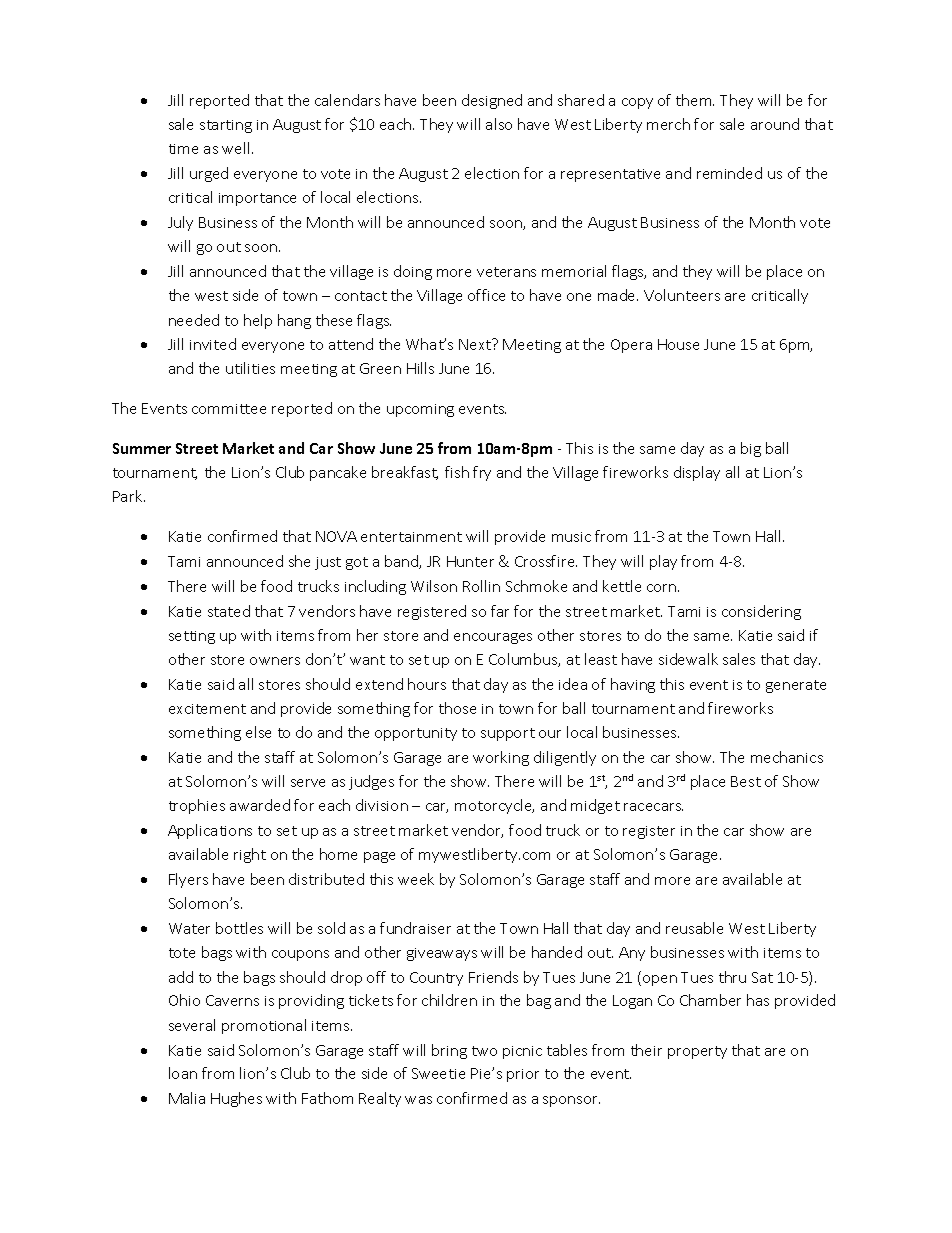  What do you see at coordinates (229, 611) in the screenshot?
I see `stated` at bounding box center [229, 611].
